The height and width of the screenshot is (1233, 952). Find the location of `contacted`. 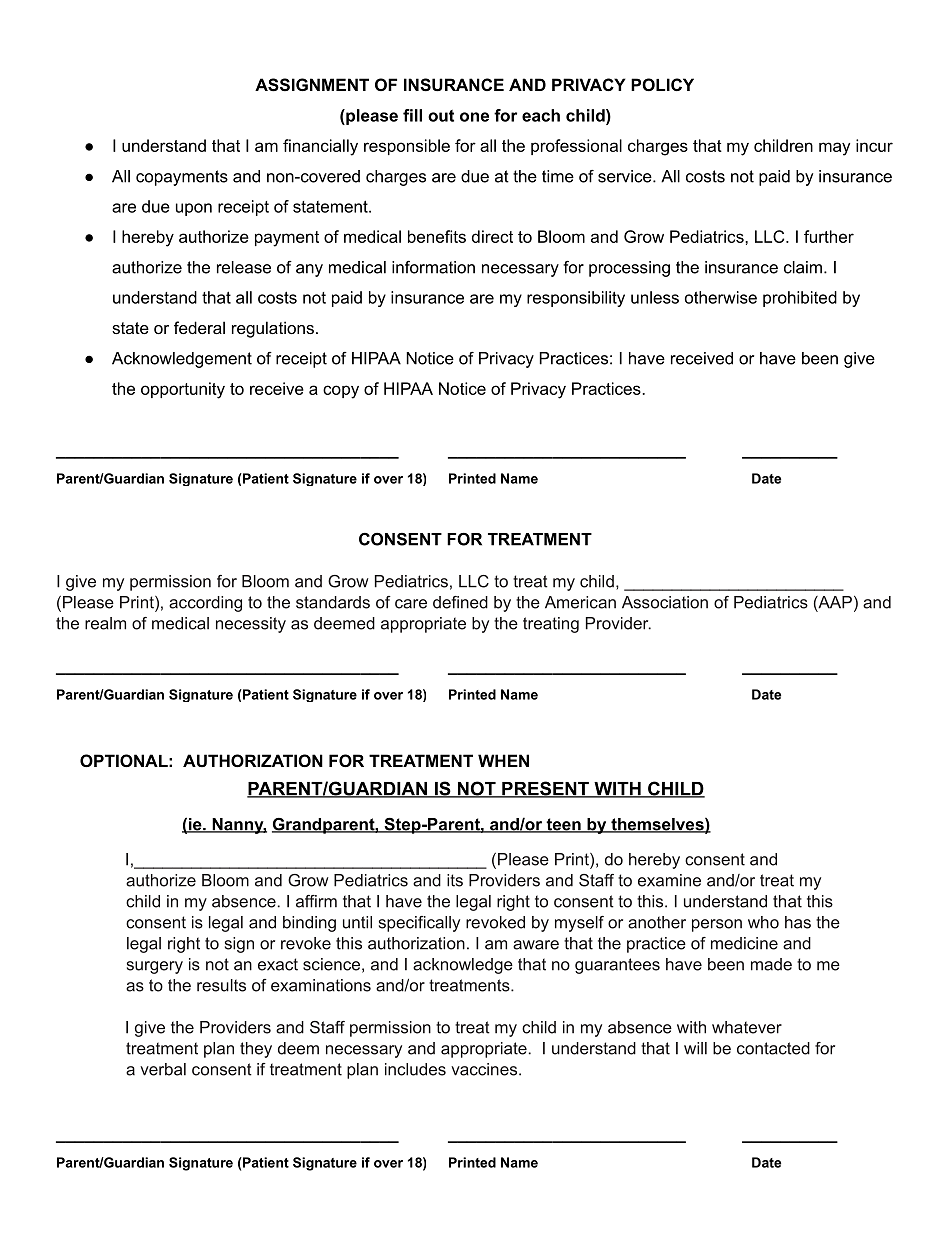

contacted is located at coordinates (773, 1048).
